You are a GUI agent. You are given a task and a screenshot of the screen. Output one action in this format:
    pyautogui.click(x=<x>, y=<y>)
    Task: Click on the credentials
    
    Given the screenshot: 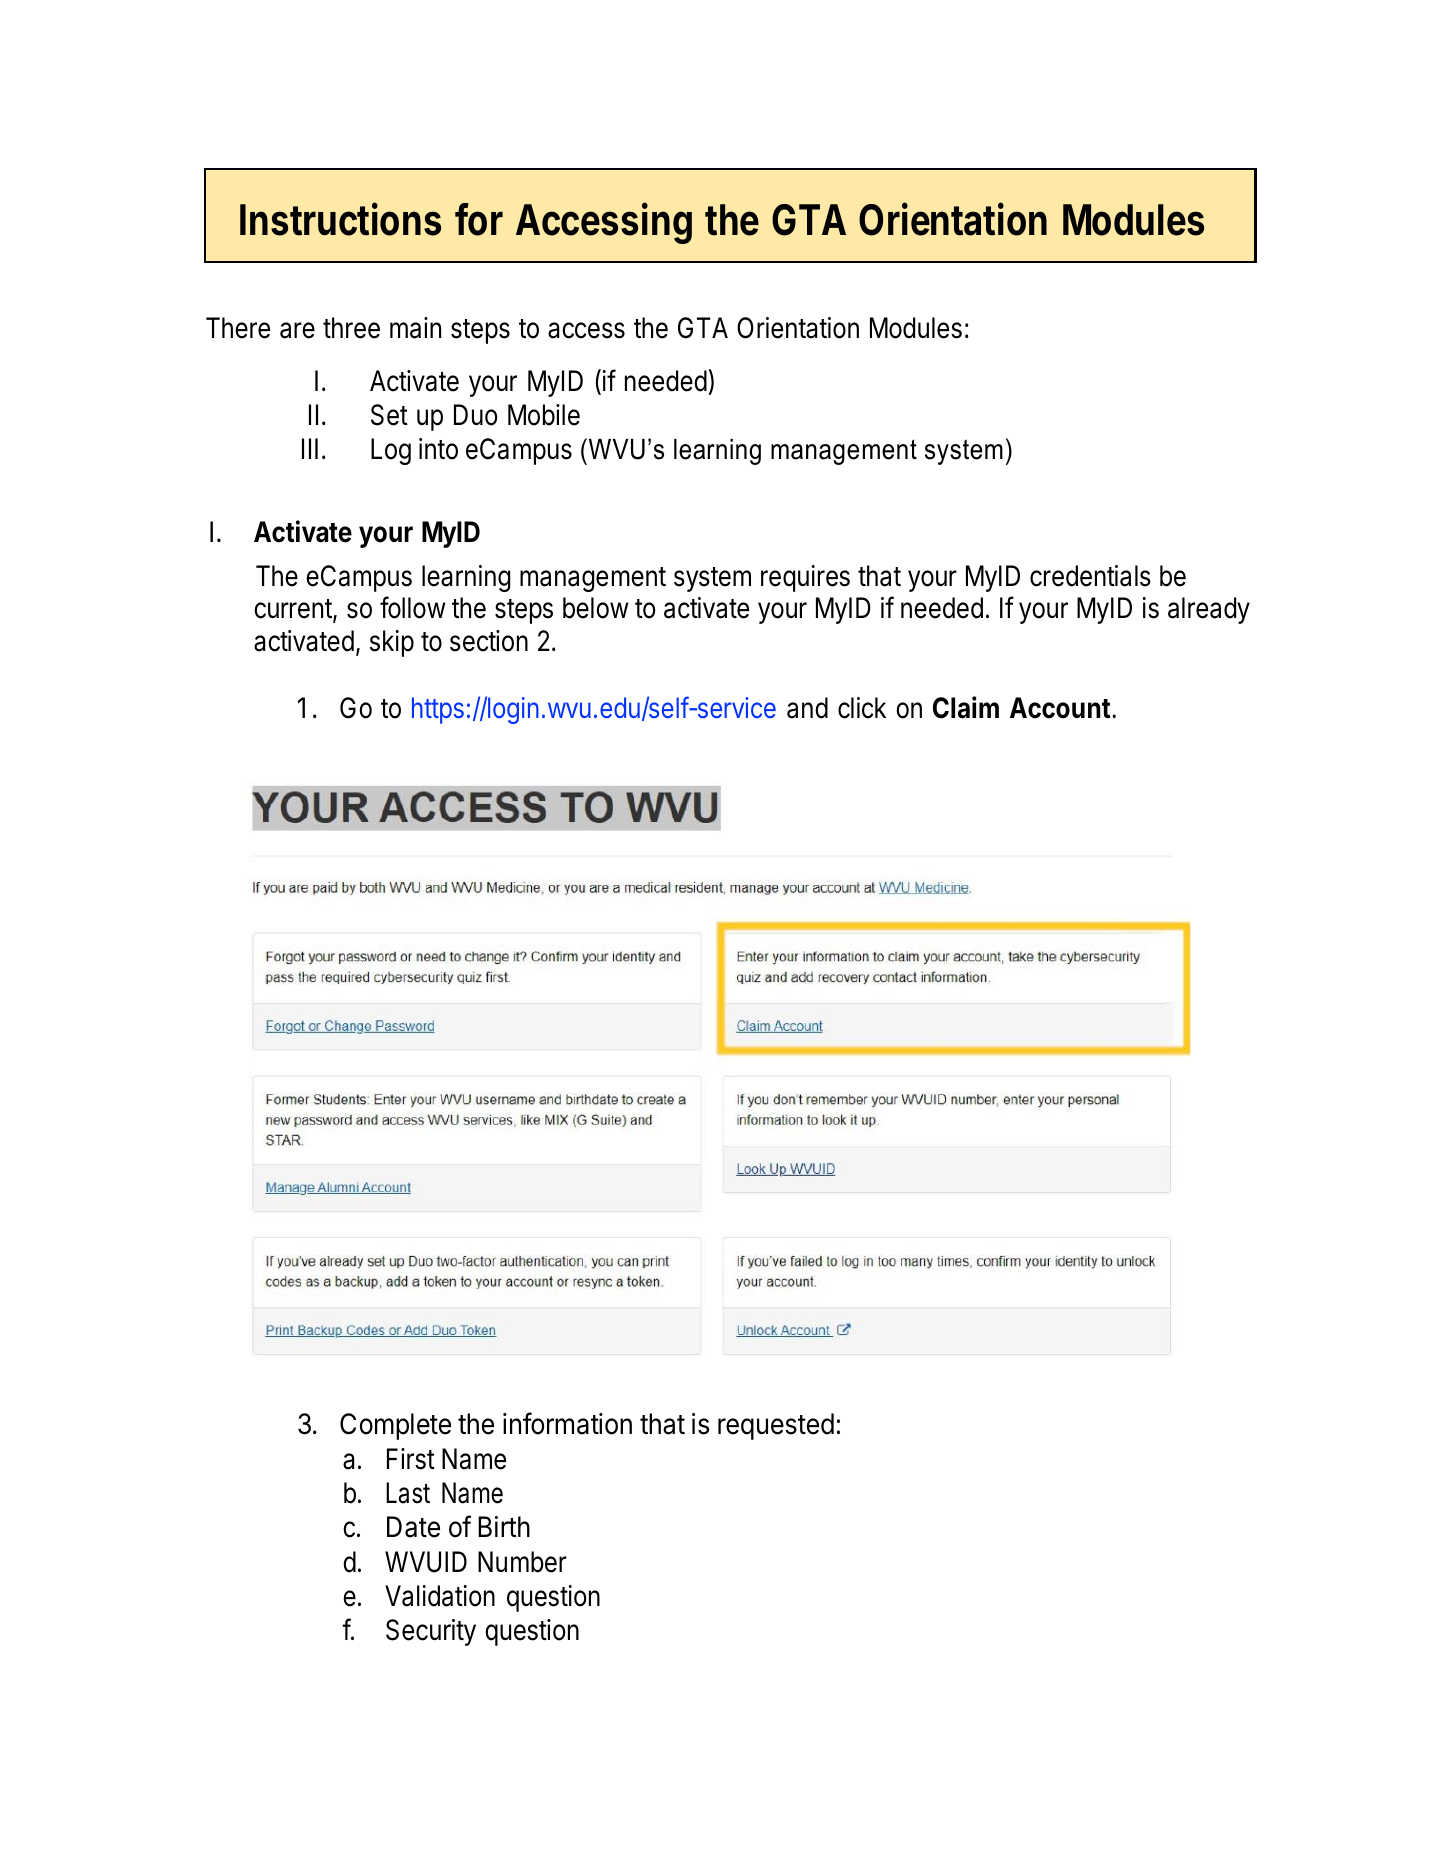 What is the action you would take?
    pyautogui.click(x=1090, y=576)
